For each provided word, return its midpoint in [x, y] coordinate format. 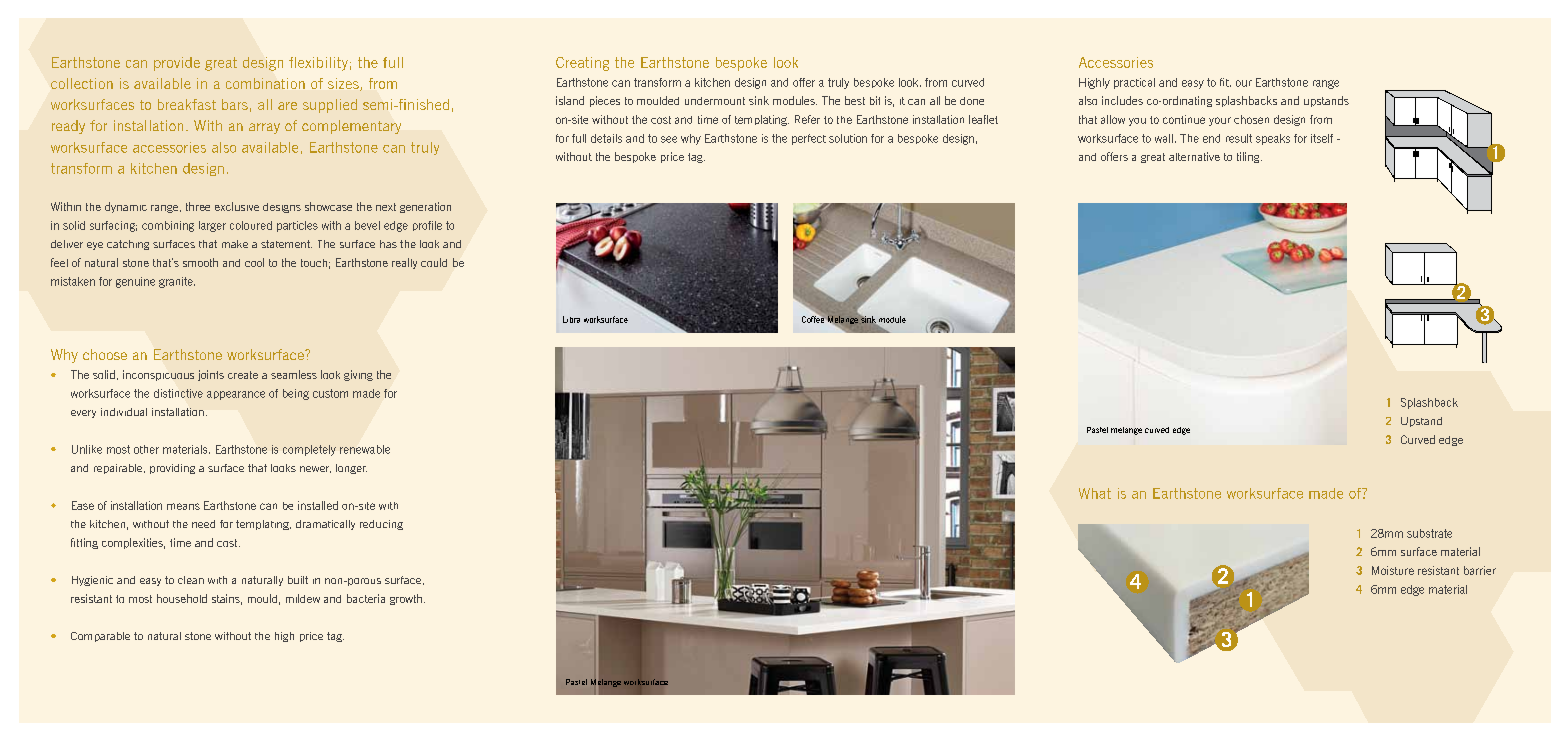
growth [406, 599]
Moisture [1393, 570]
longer [351, 469]
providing [172, 469]
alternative [1194, 156]
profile [427, 226]
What [1095, 493]
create [243, 375]
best [855, 100]
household [182, 598]
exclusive [237, 206]
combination [265, 83]
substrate [1429, 533]
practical [1134, 83]
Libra [571, 319]
